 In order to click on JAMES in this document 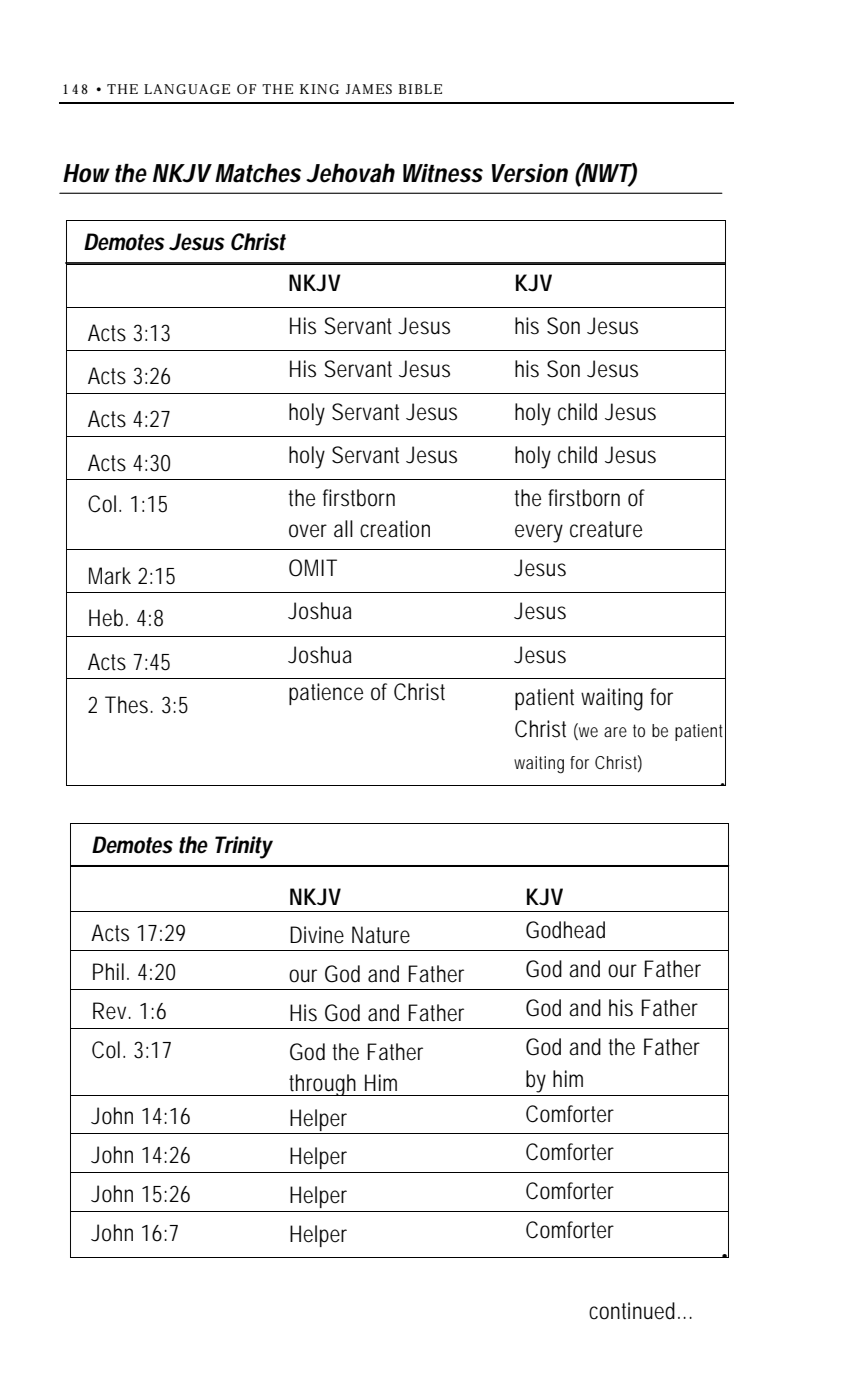, I will do `click(369, 89)`.
